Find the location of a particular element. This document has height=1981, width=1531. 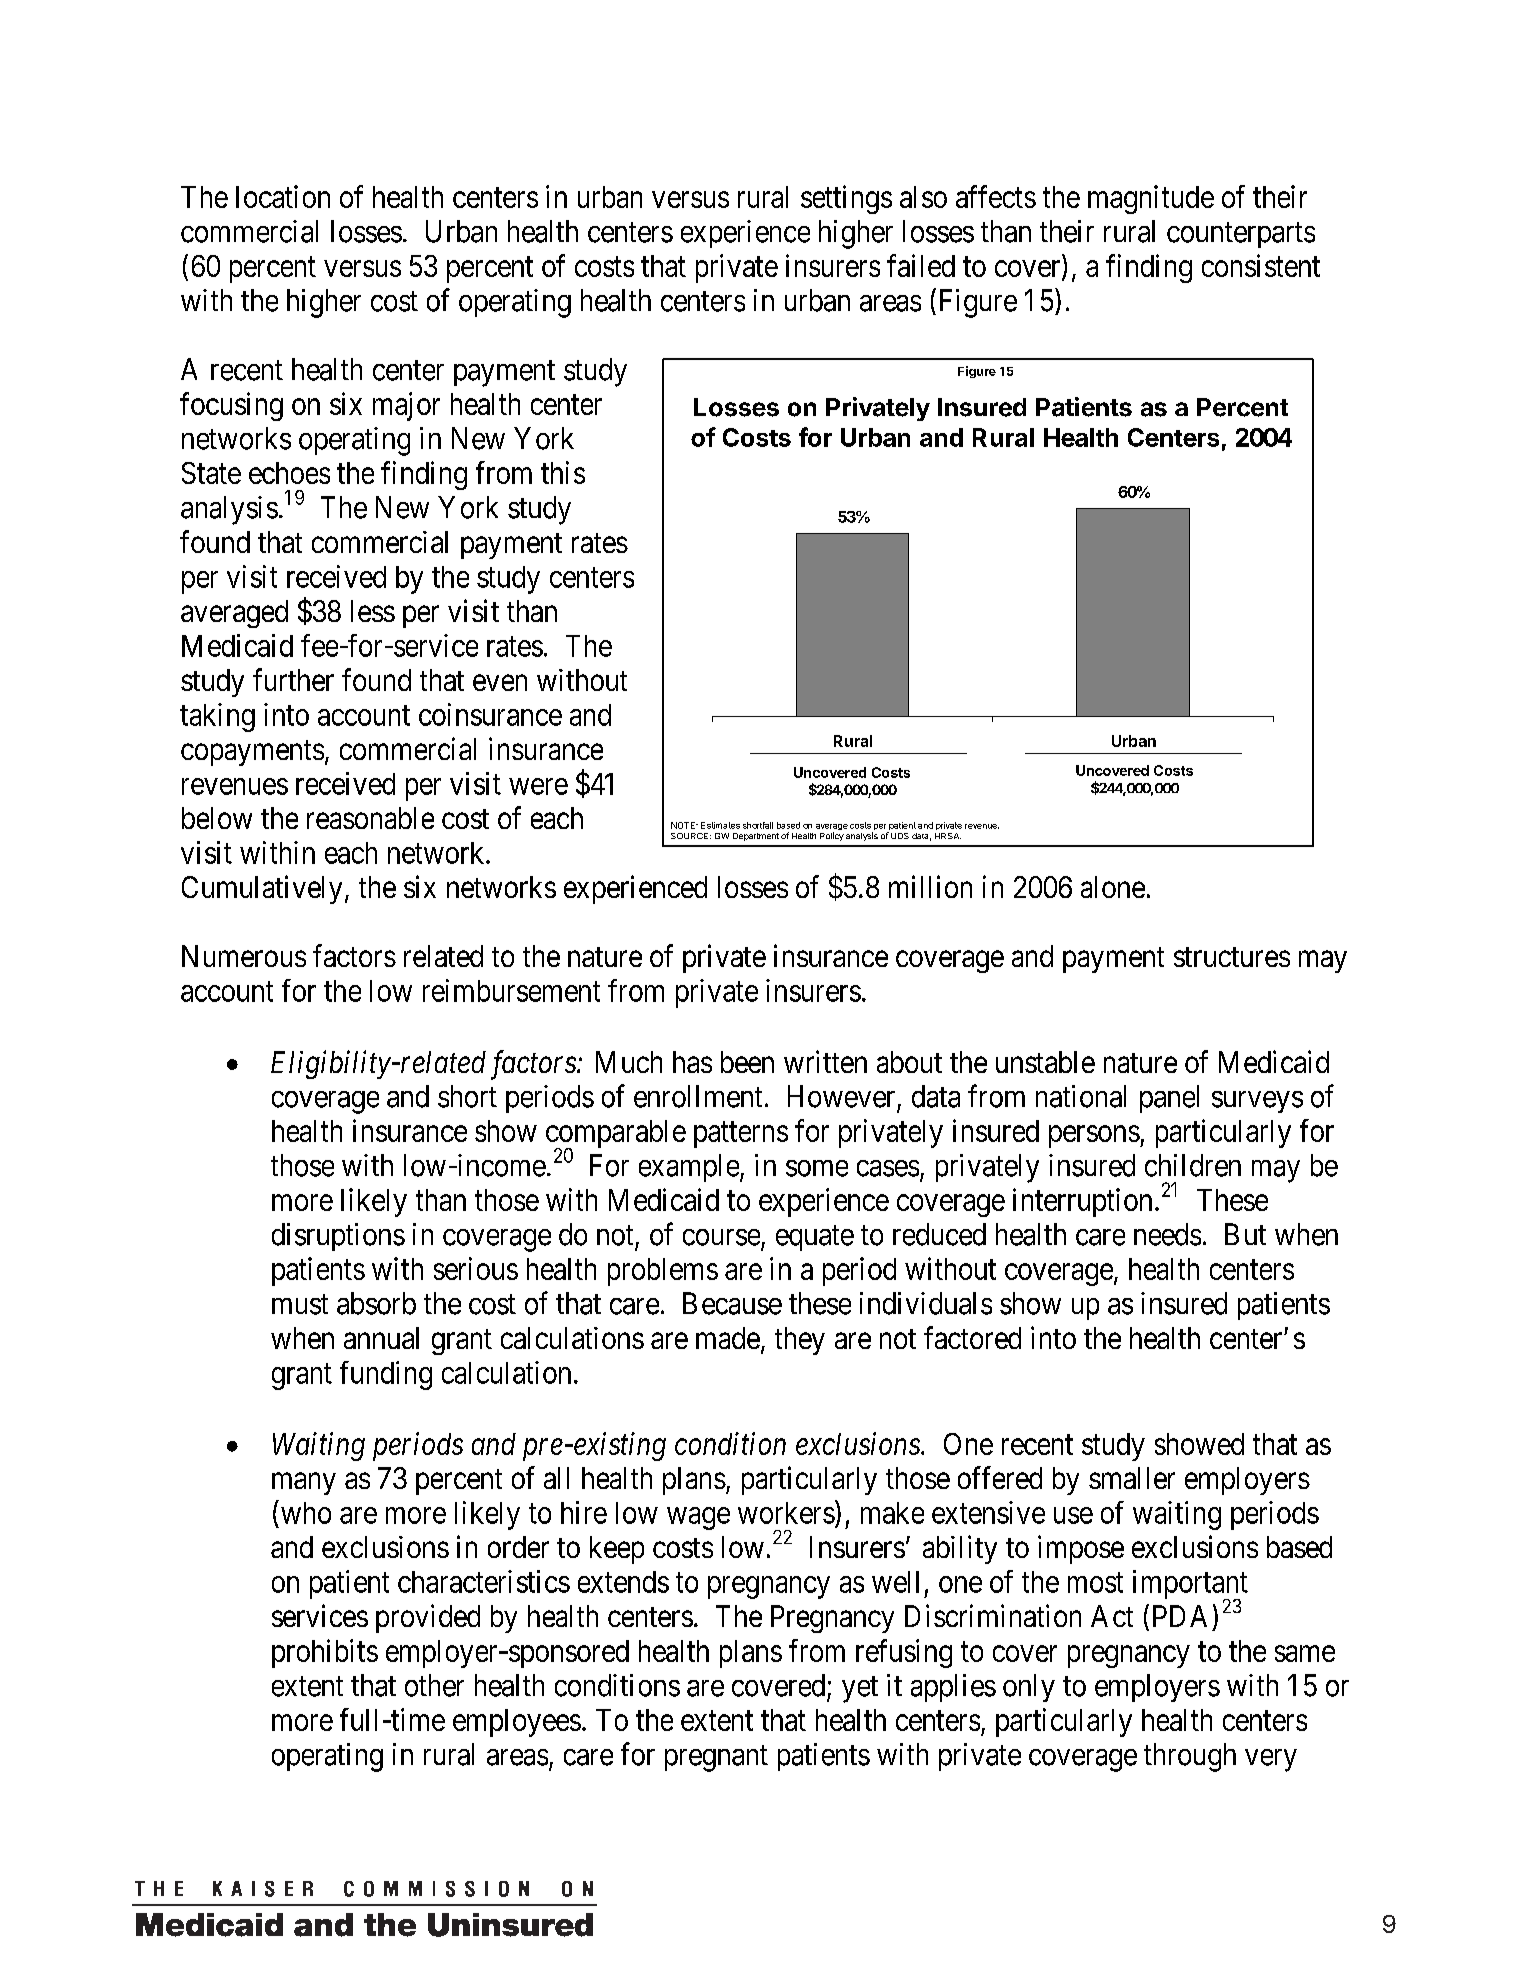

Estimates is located at coordinates (720, 825).
